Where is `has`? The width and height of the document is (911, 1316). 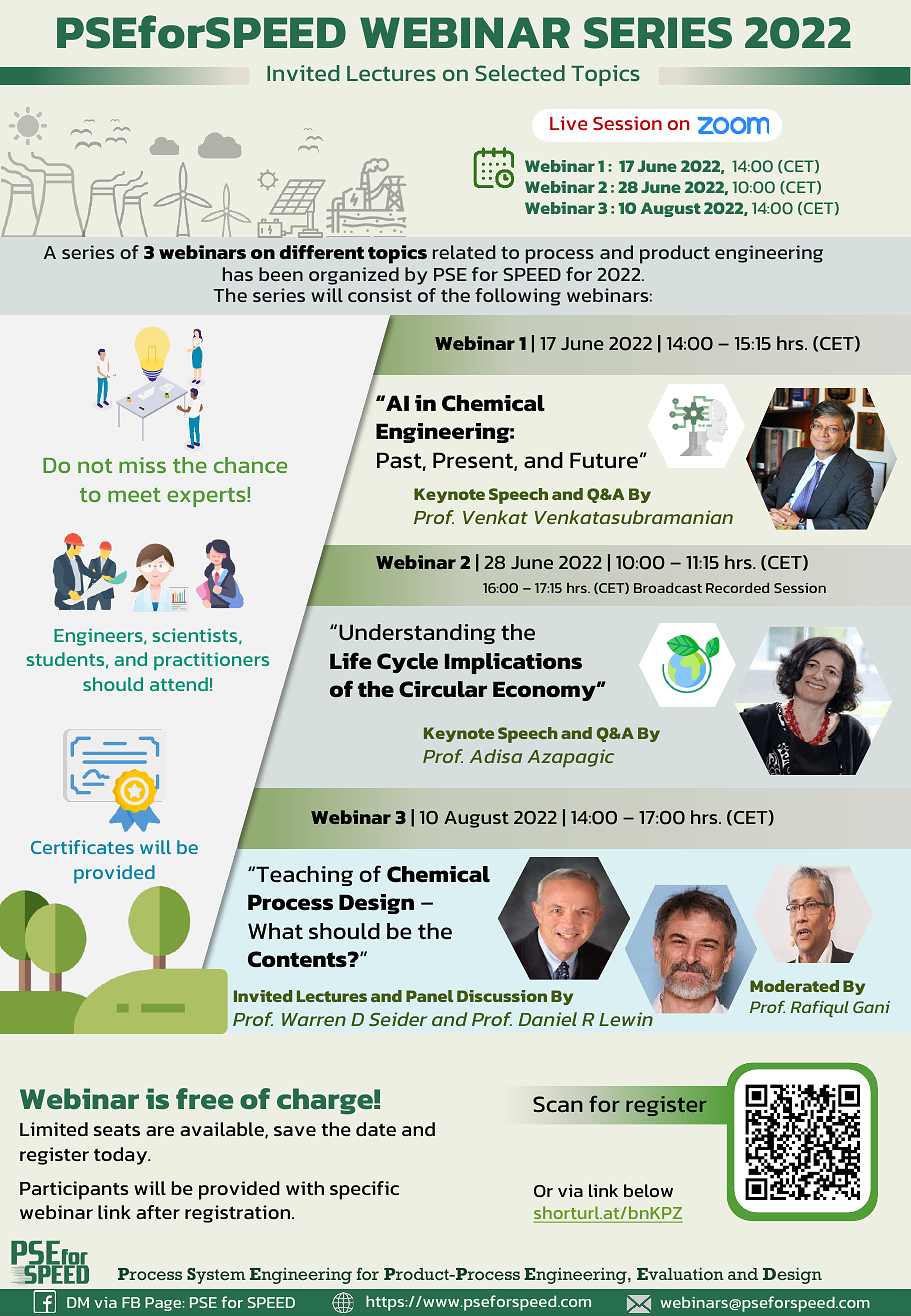 has is located at coordinates (238, 274).
